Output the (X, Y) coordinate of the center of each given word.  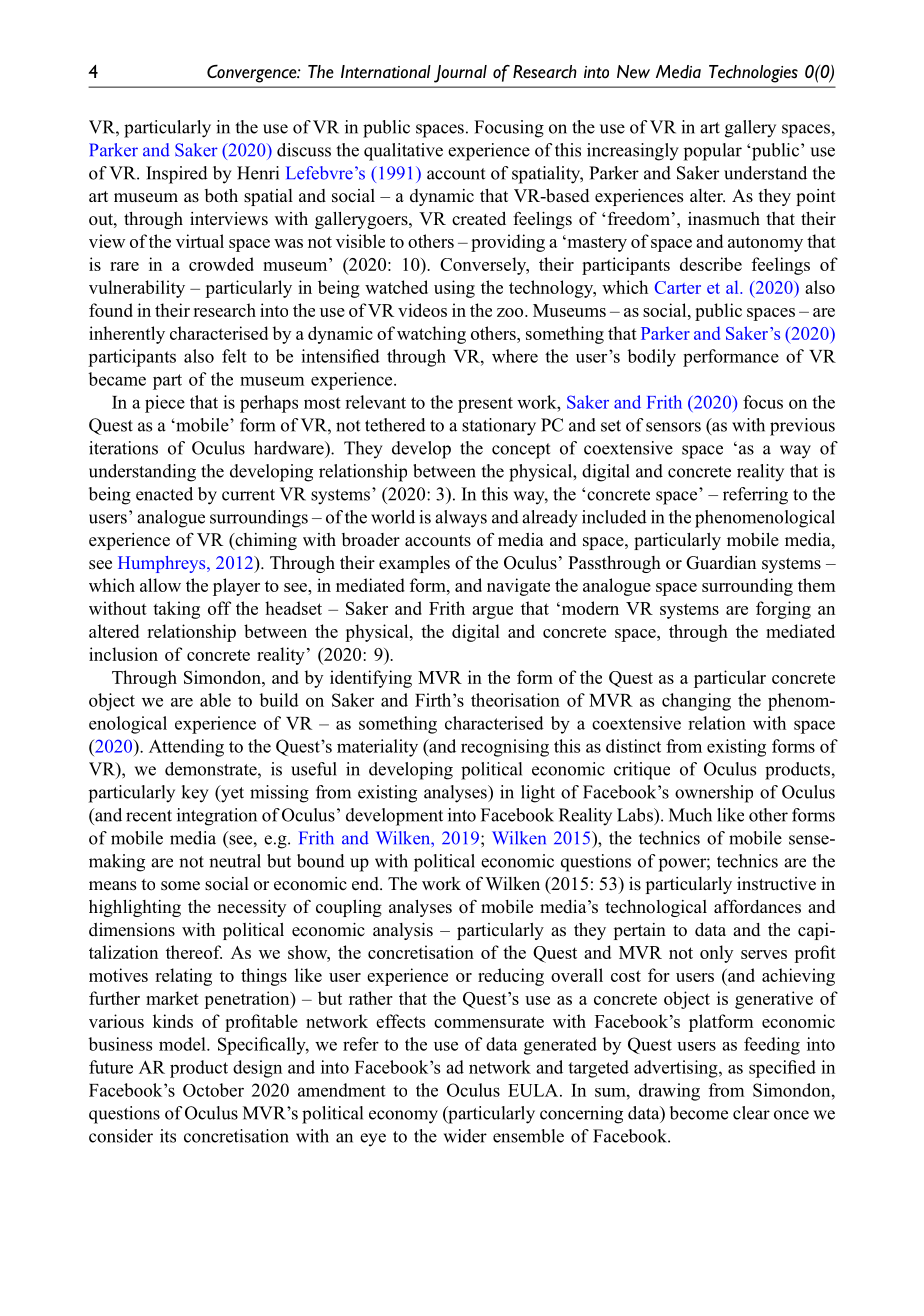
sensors (673, 427)
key (195, 794)
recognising (505, 748)
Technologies (753, 74)
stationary (499, 427)
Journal (460, 74)
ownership (714, 794)
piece (165, 404)
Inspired (177, 175)
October (213, 1090)
